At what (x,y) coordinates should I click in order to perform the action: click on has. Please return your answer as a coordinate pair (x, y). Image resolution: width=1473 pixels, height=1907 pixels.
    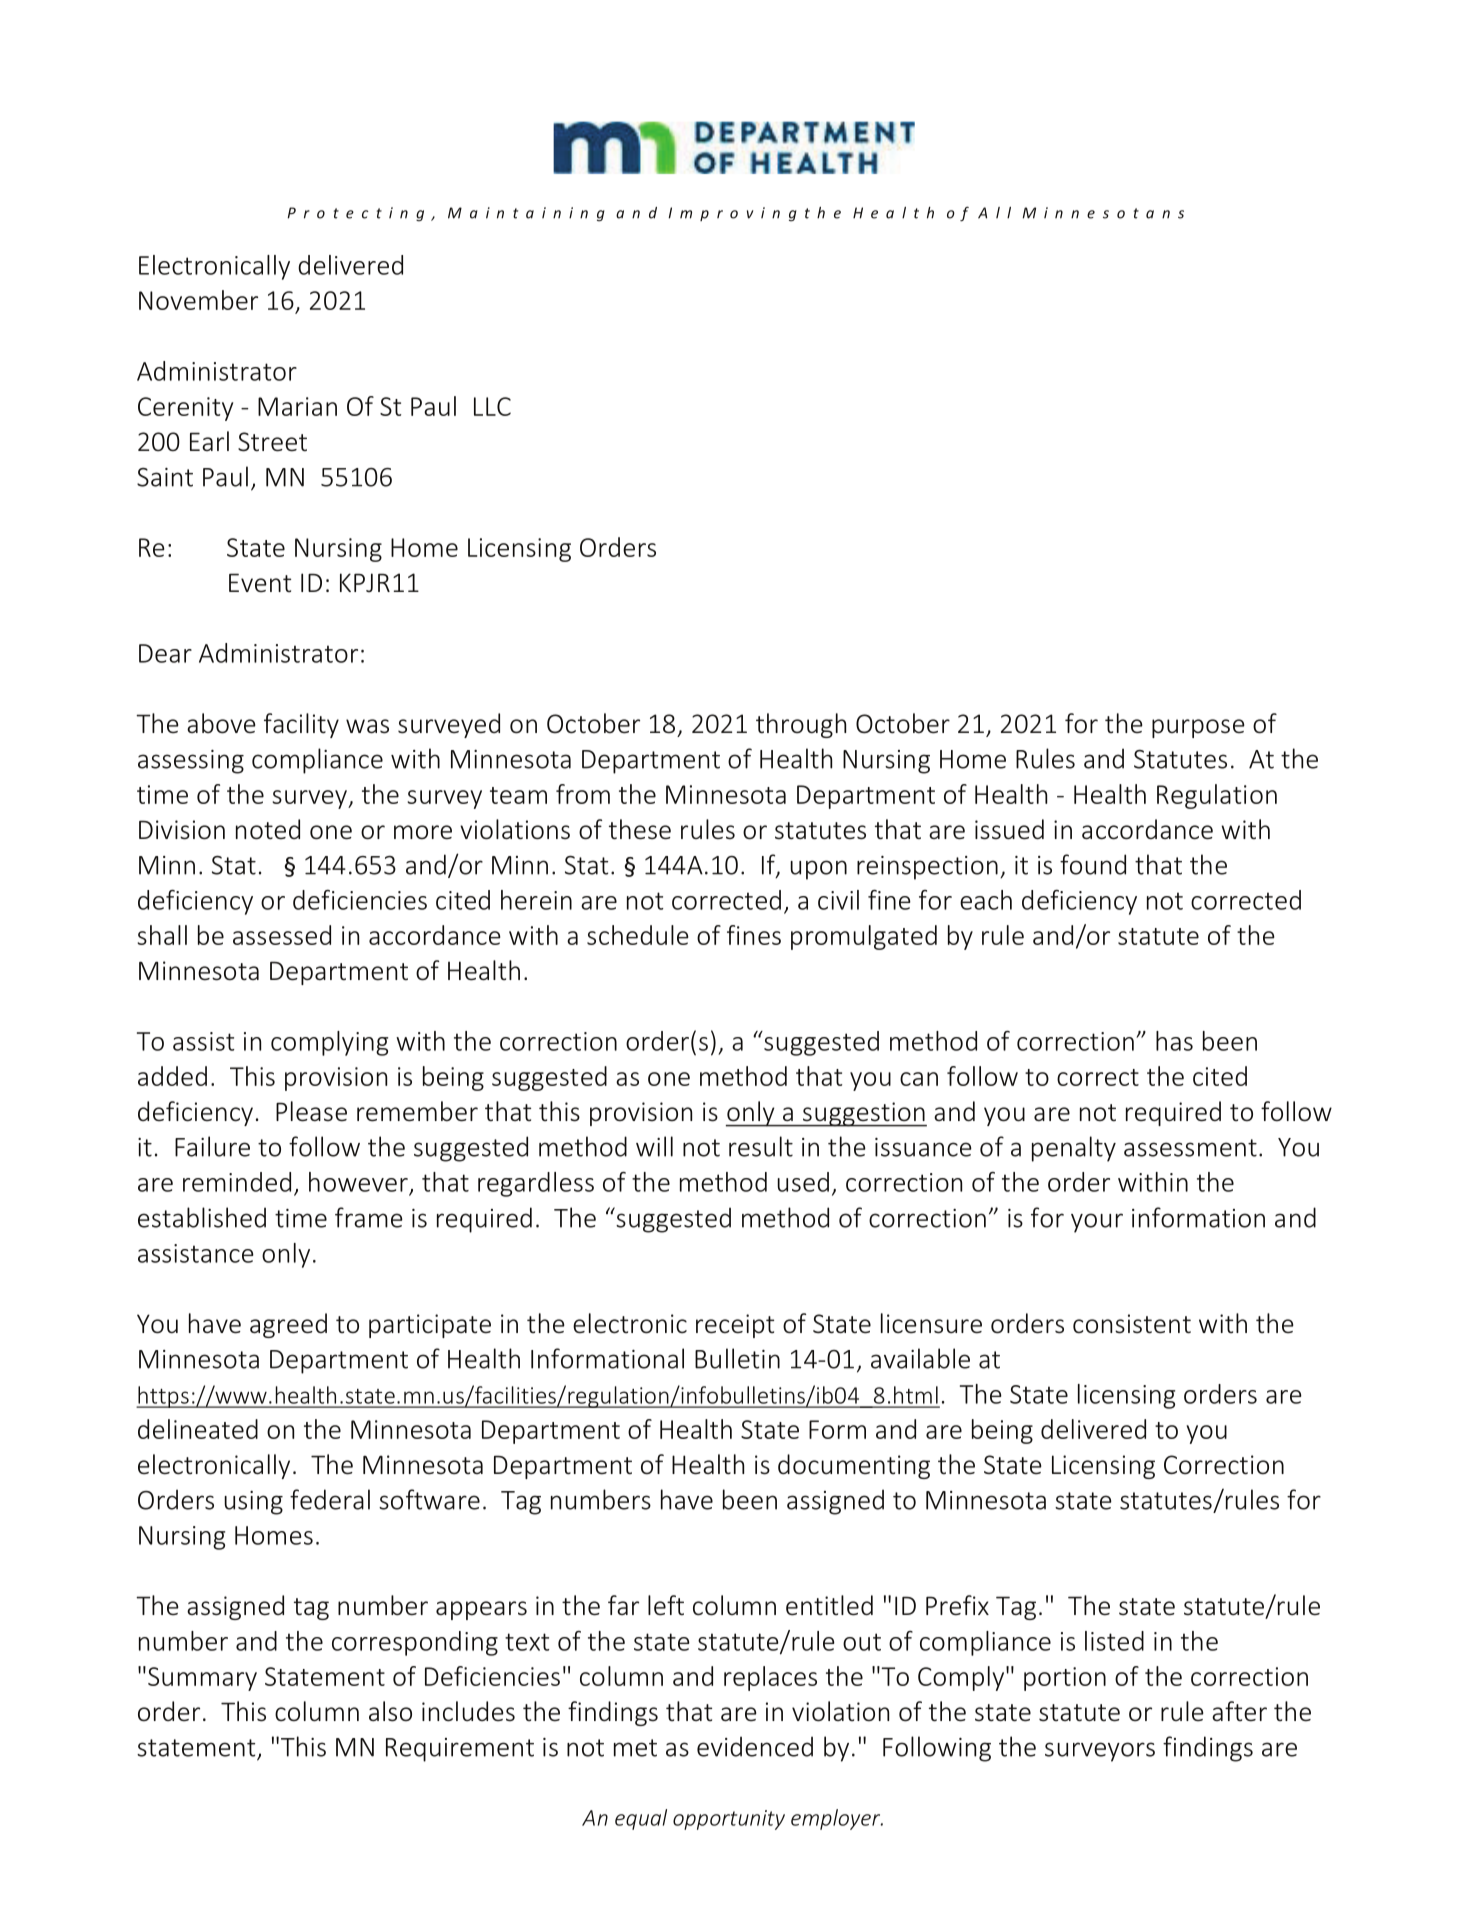
    Looking at the image, I should click on (1174, 1041).
